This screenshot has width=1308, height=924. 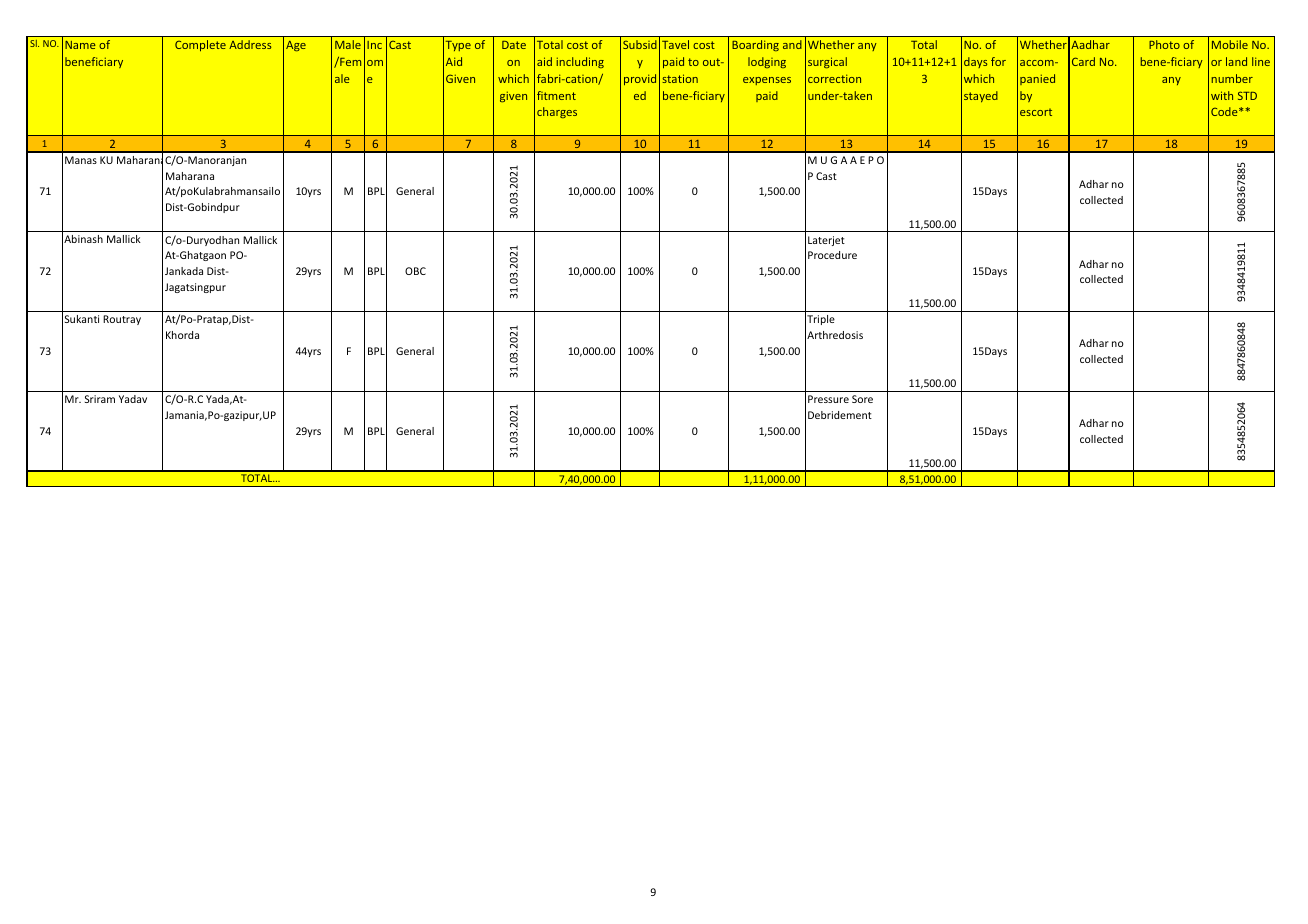 I want to click on Procedure, so click(x=832, y=255).
